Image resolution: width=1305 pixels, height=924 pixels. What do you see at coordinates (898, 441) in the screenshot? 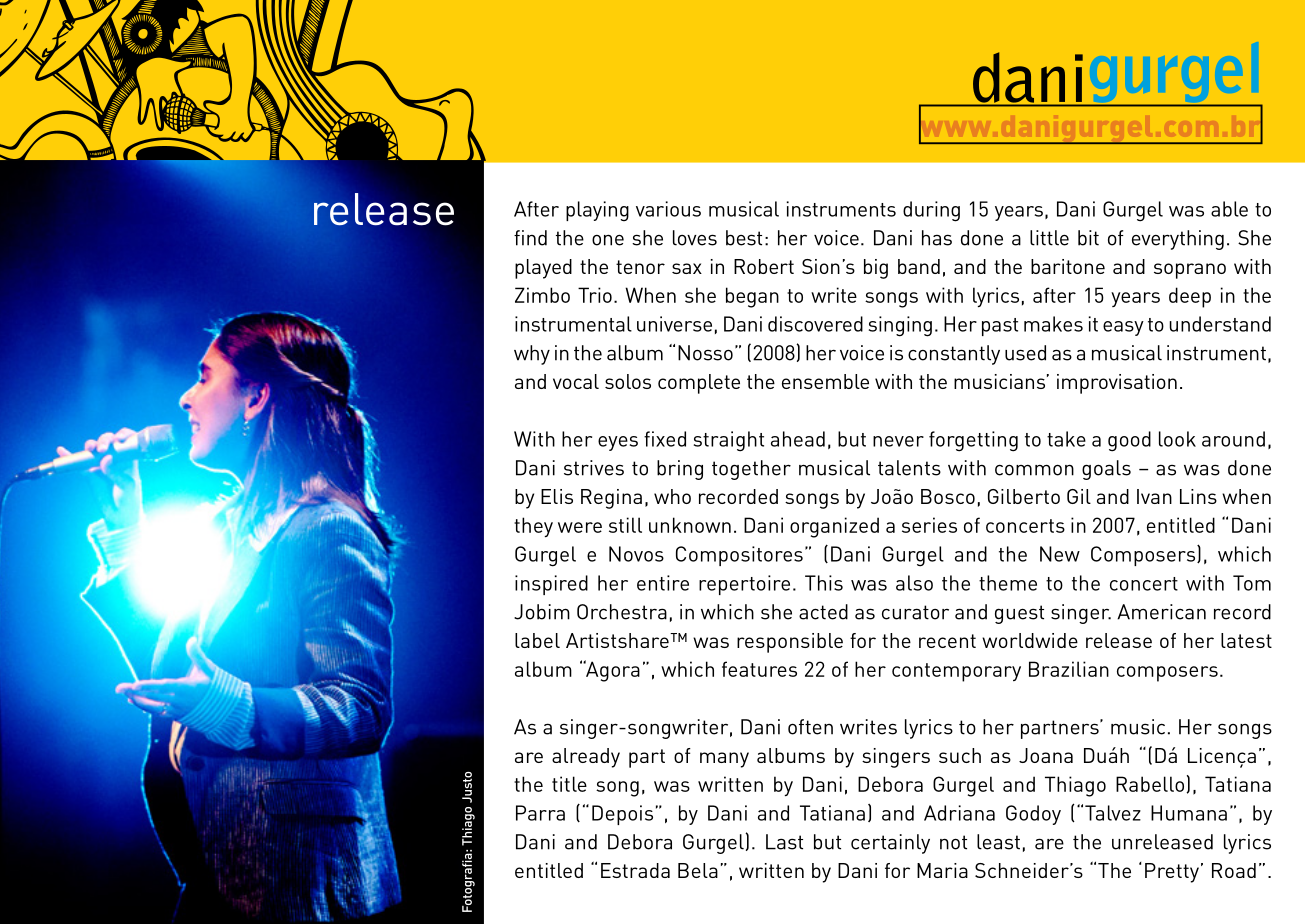
I see `never` at bounding box center [898, 441].
